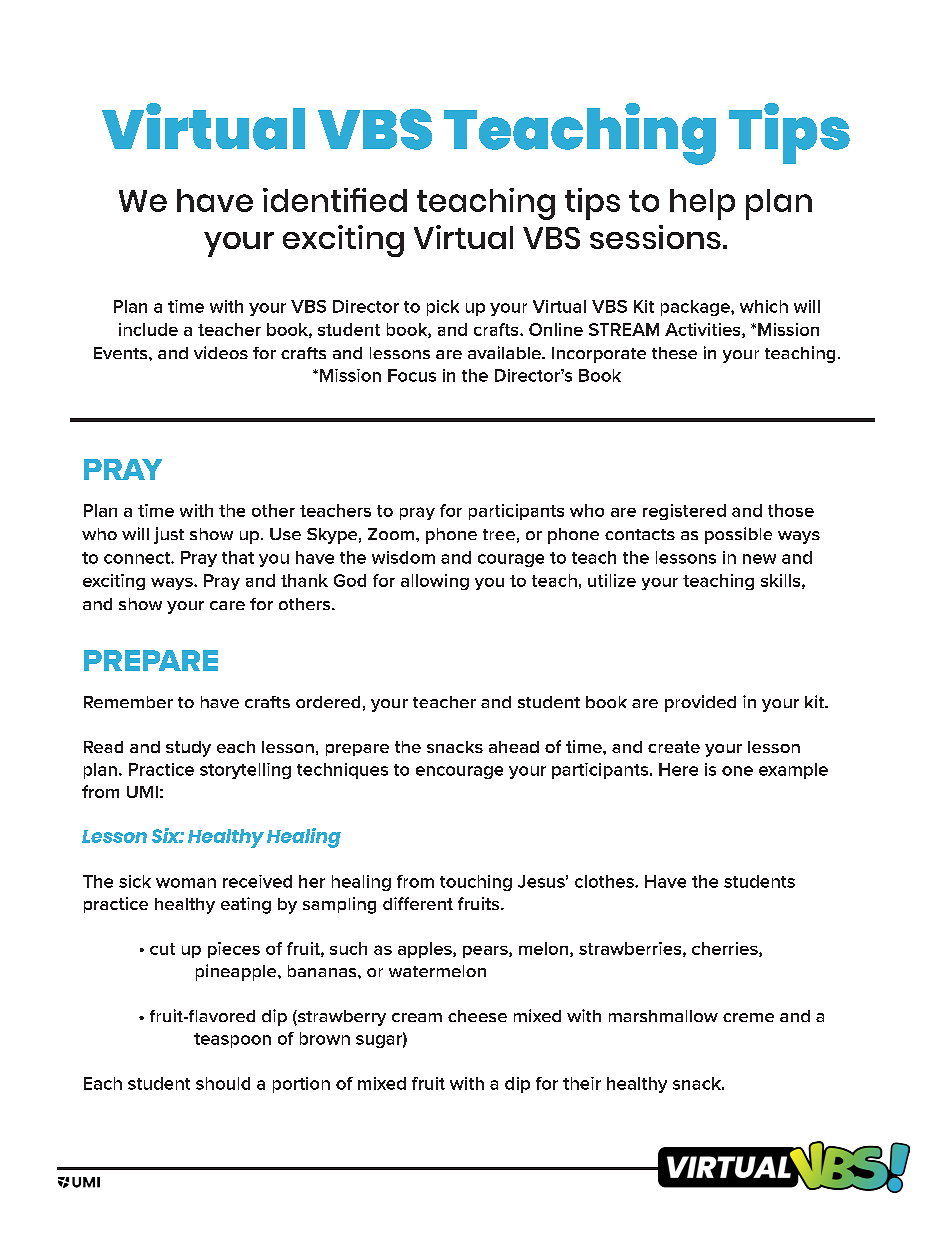 The image size is (952, 1233). Describe the element at coordinates (748, 1017) in the document. I see `creme` at that location.
